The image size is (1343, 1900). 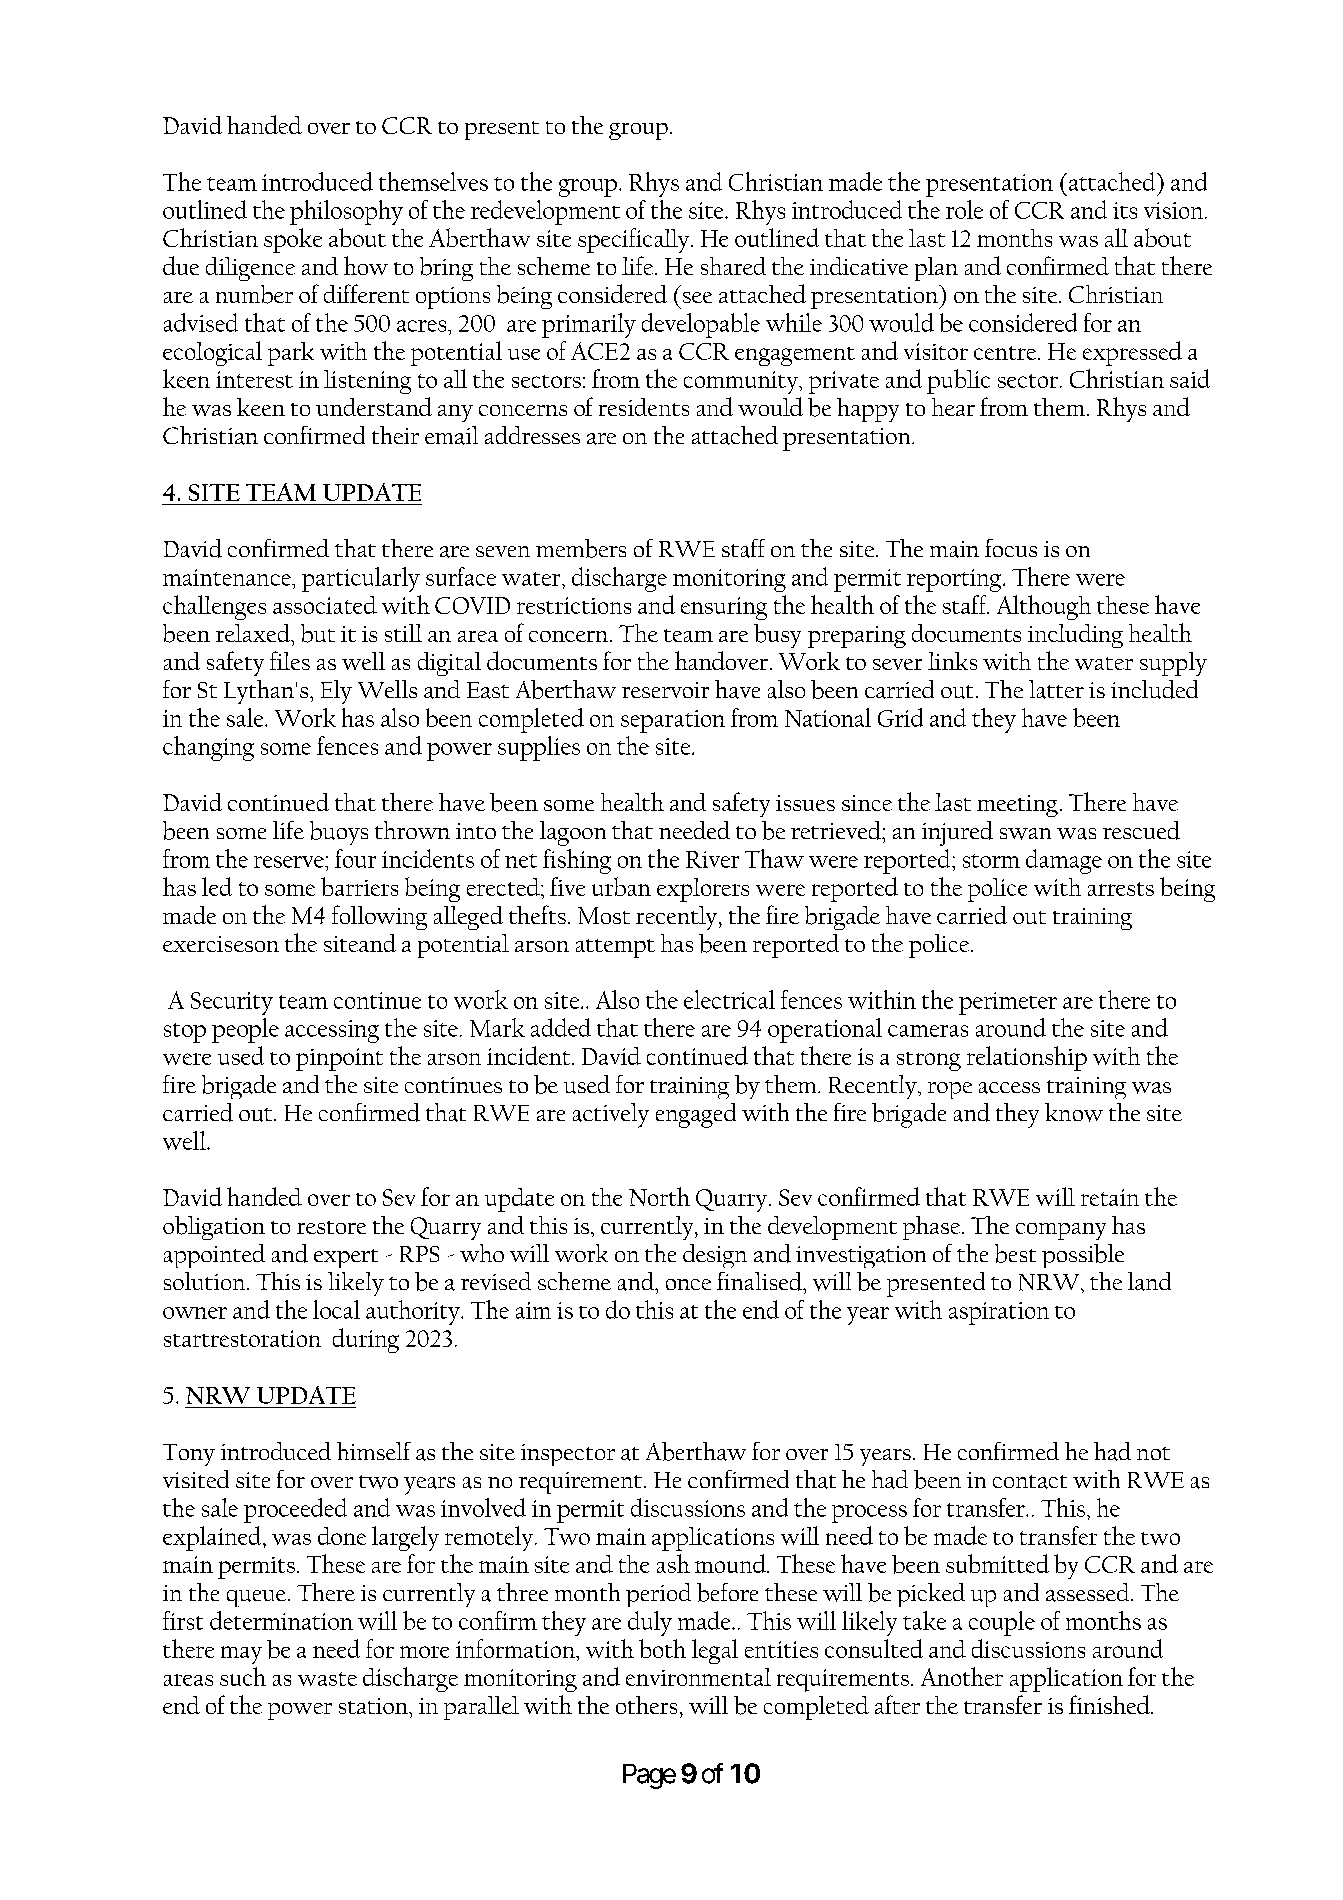 I want to click on waste, so click(x=327, y=1679).
